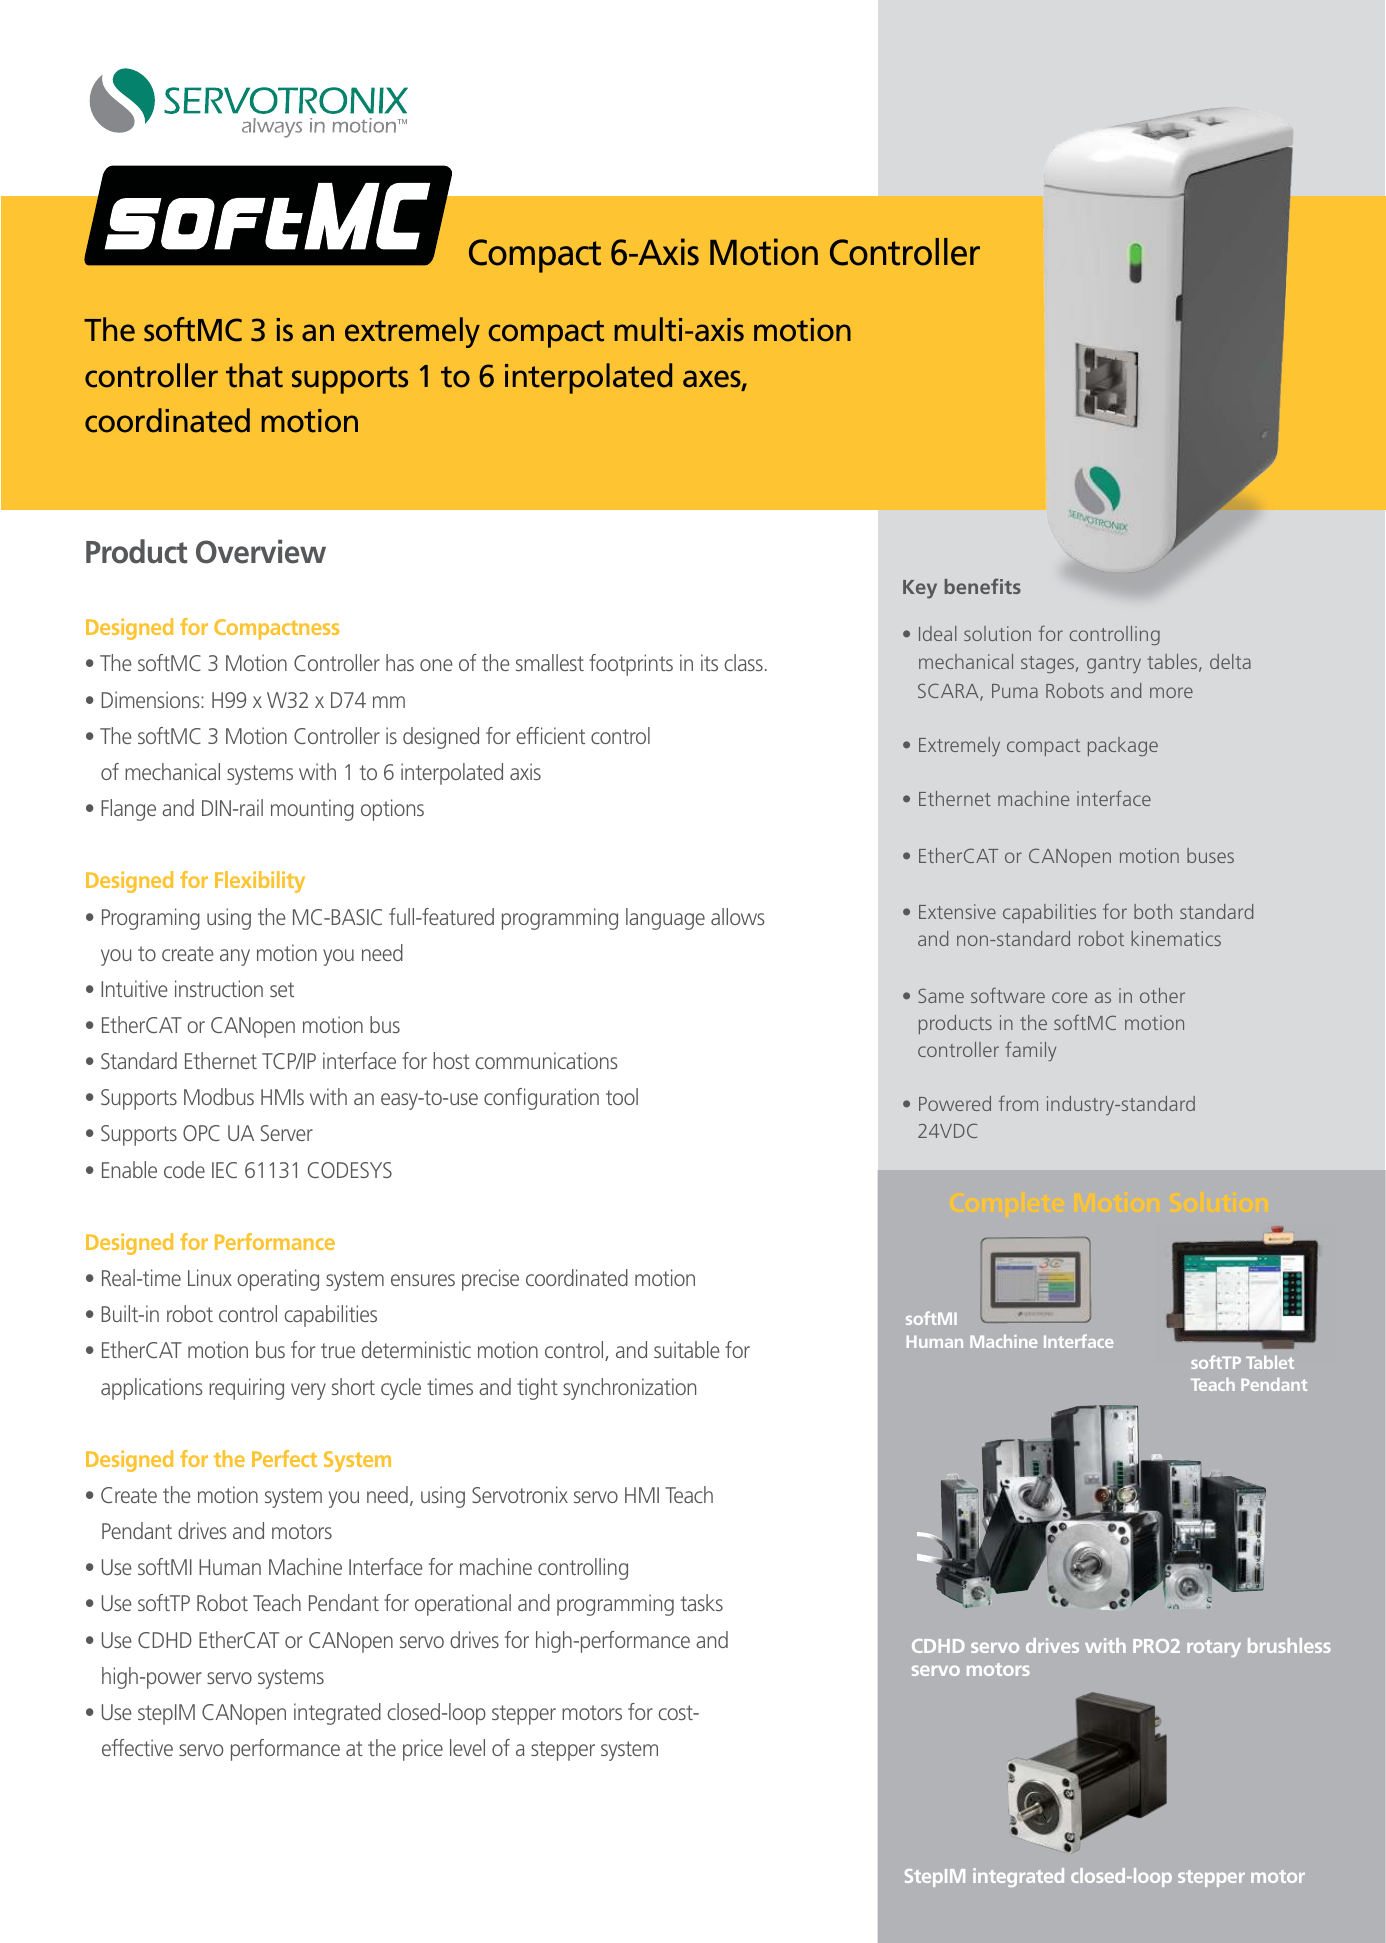 Image resolution: width=1386 pixels, height=1943 pixels. Describe the element at coordinates (1214, 1648) in the screenshot. I see `rotary` at that location.
